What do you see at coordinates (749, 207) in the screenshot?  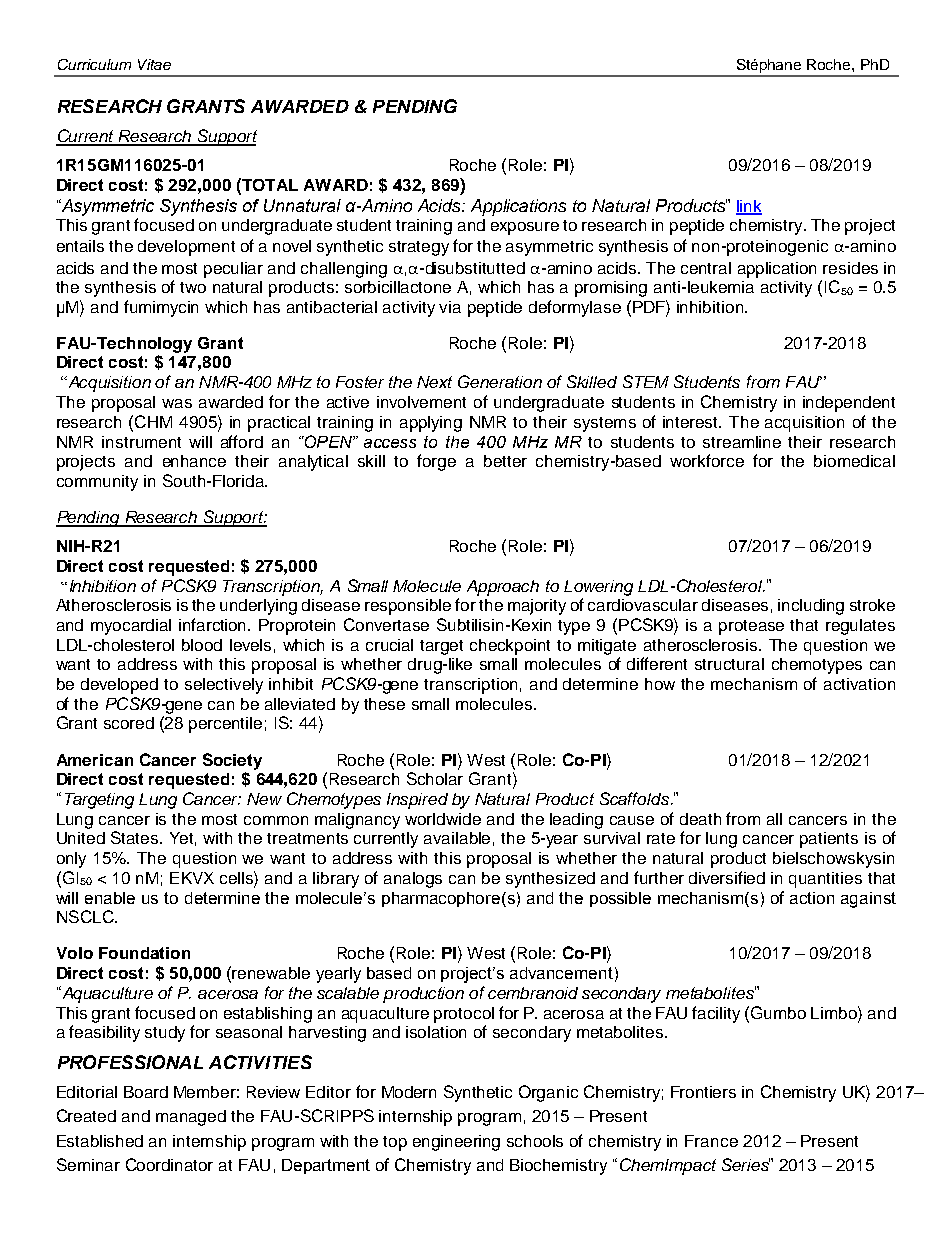 I see `link` at bounding box center [749, 207].
